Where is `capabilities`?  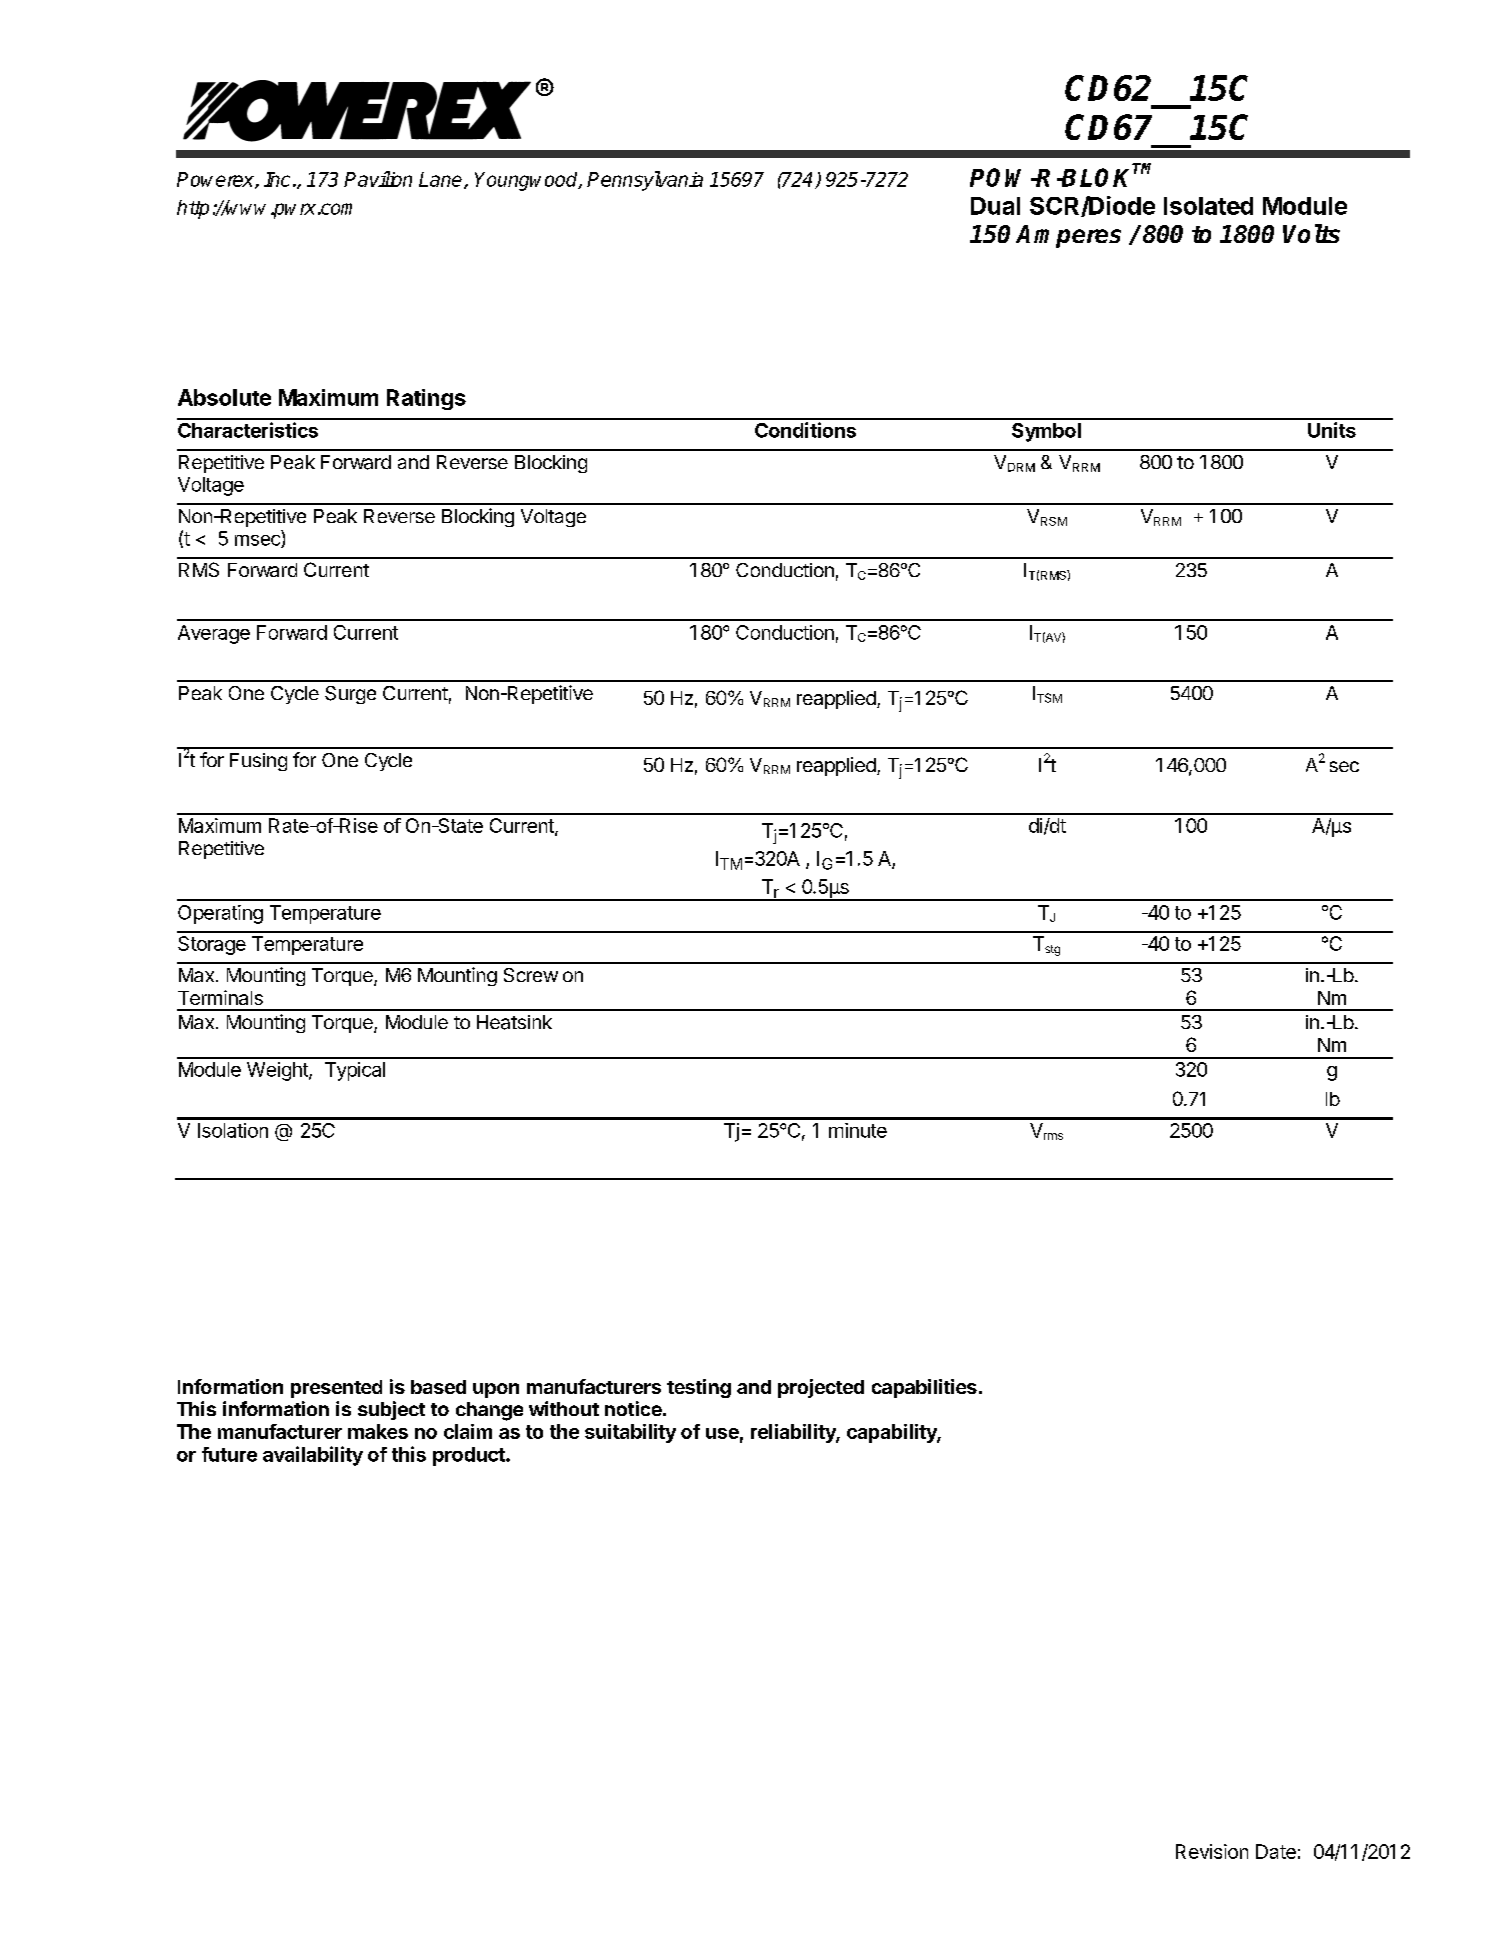 capabilities is located at coordinates (924, 1388).
